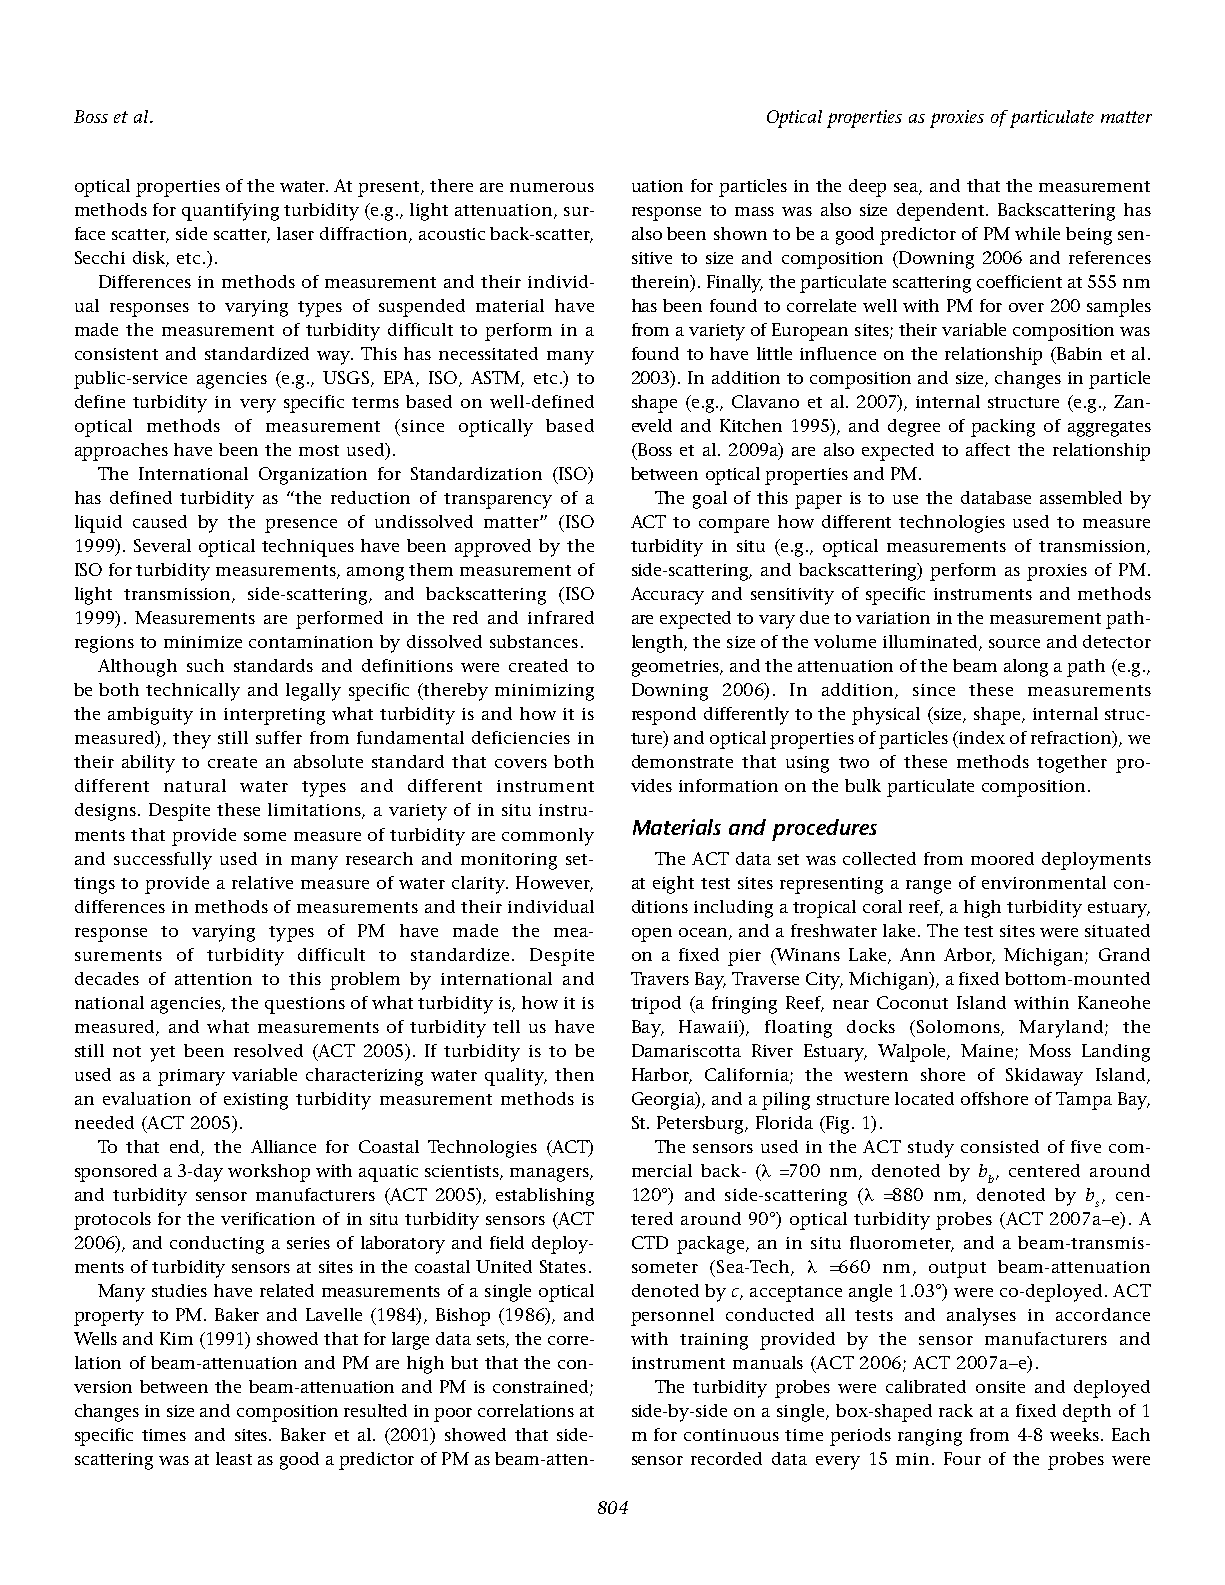 This screenshot has width=1225, height=1585. What do you see at coordinates (1037, 233) in the screenshot?
I see `while` at bounding box center [1037, 233].
